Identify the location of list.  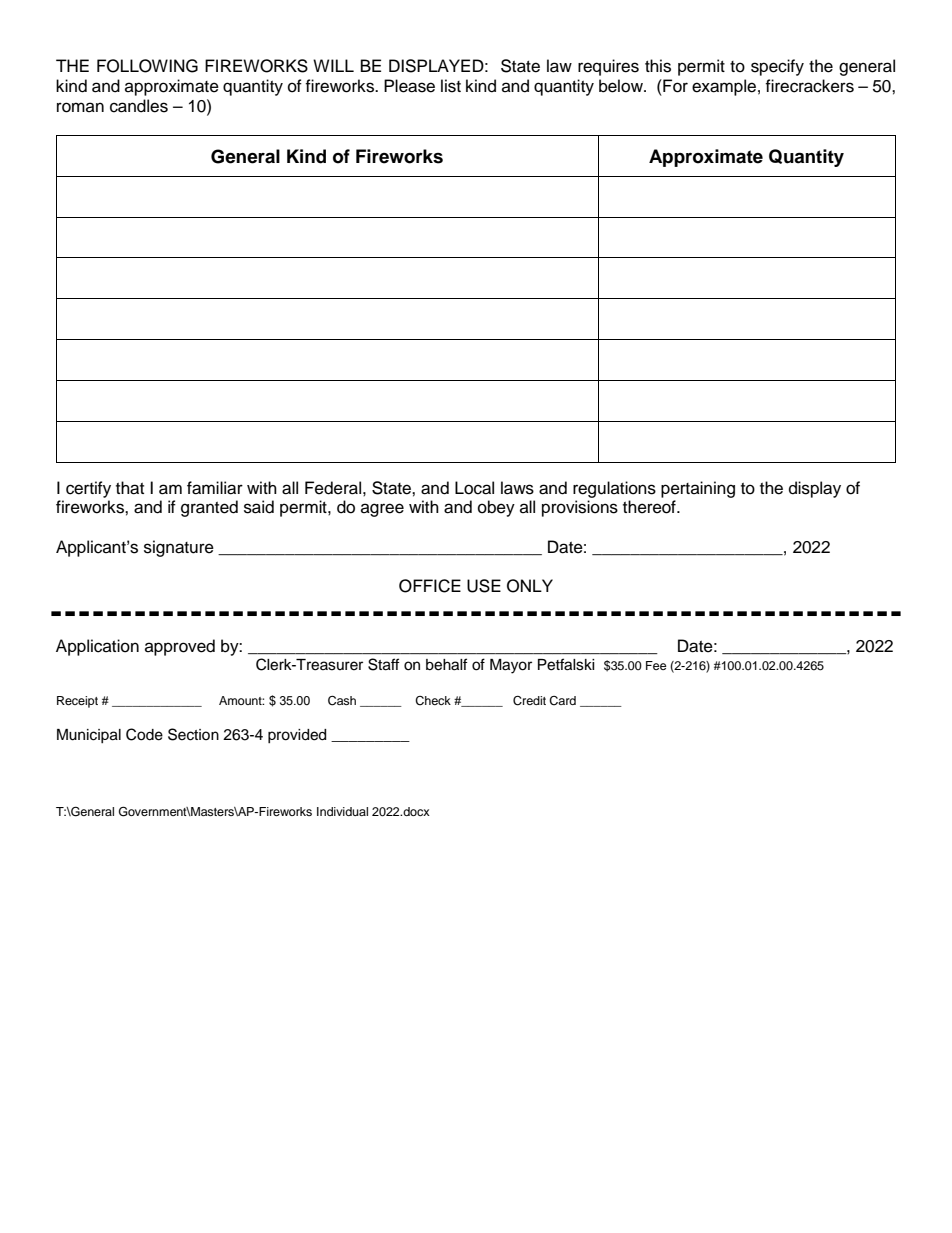
(451, 86).
